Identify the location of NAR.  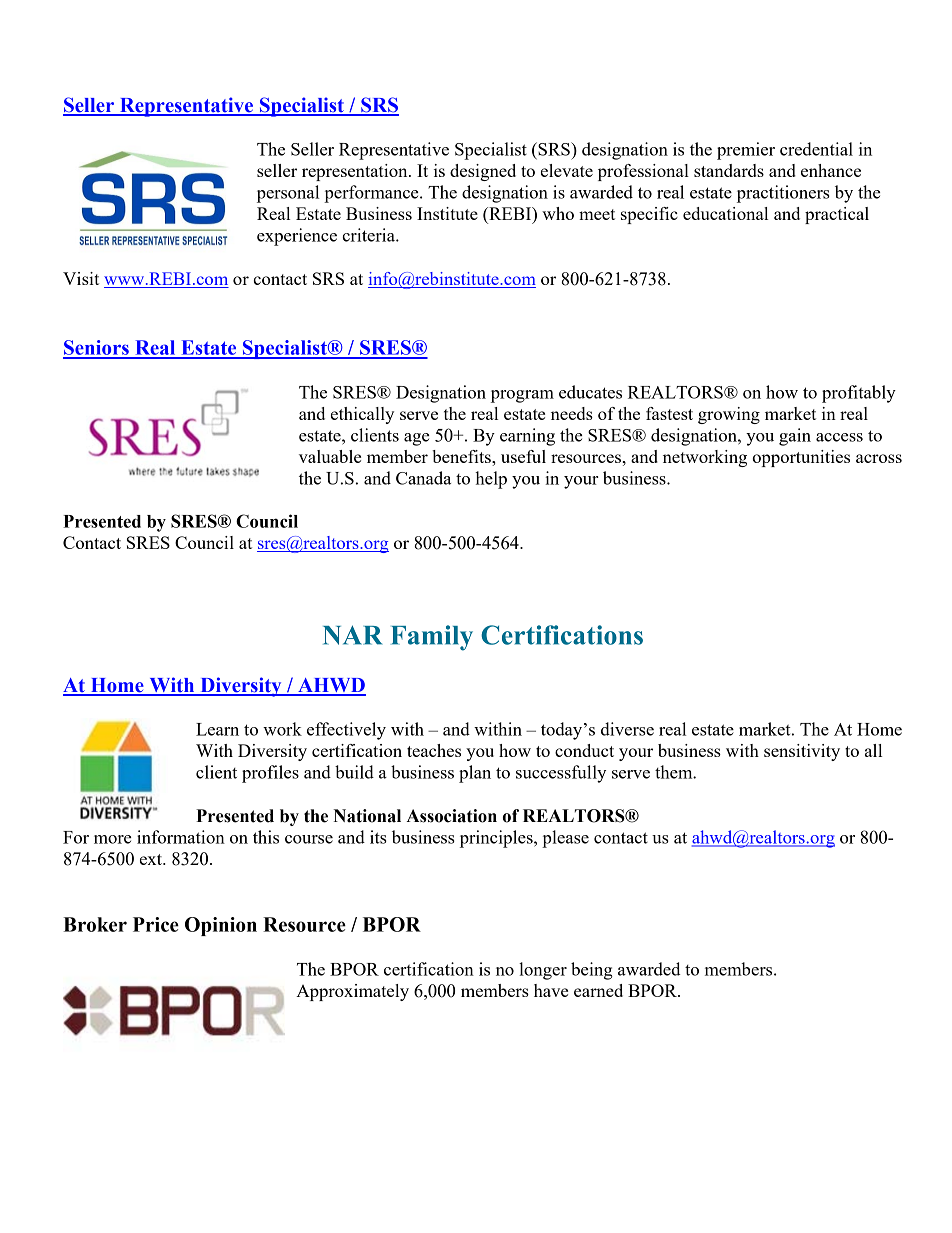
(352, 635).
